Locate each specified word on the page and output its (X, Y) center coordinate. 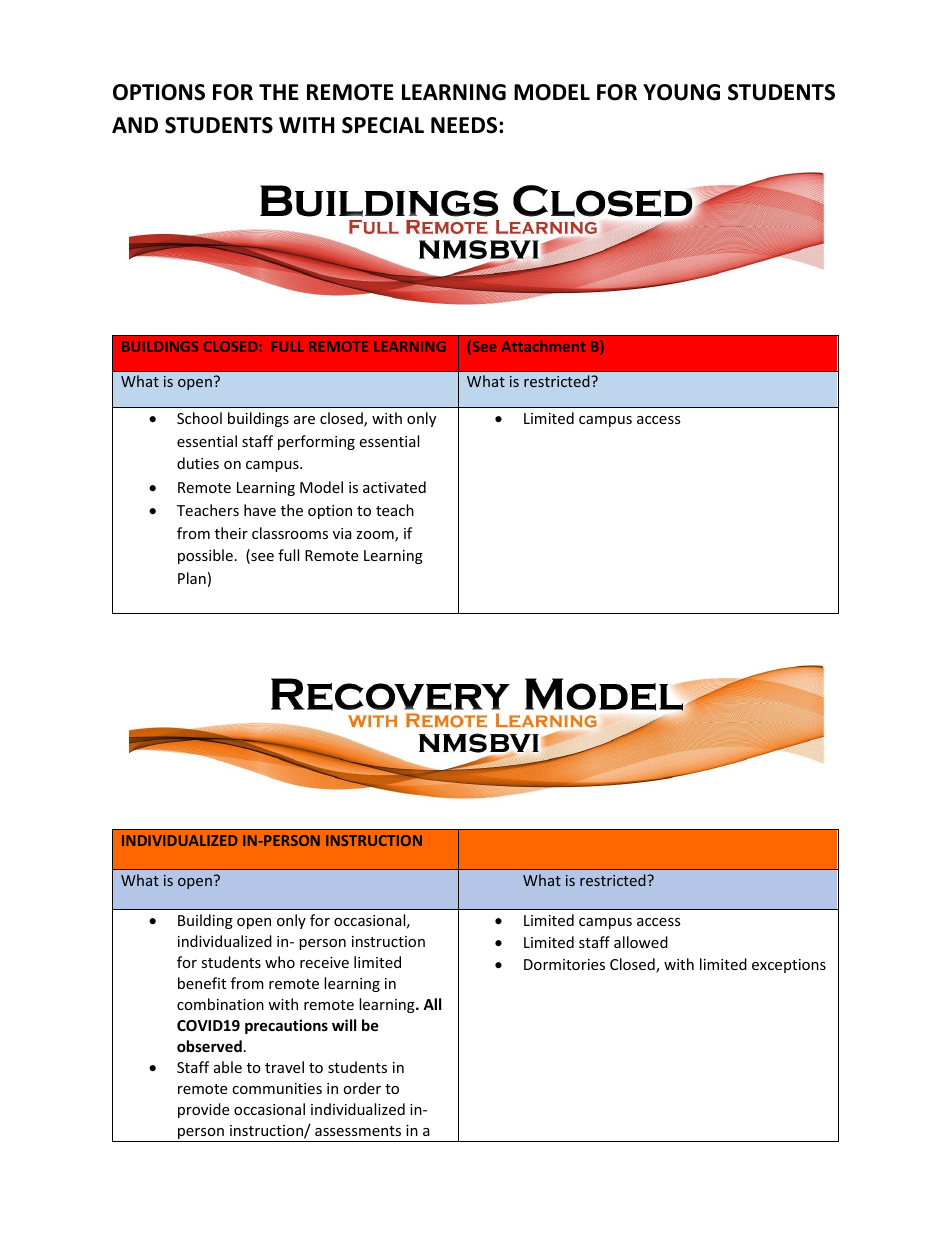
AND (135, 125)
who (280, 962)
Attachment (543, 346)
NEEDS (465, 125)
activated (394, 487)
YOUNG (681, 92)
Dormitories (564, 964)
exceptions (789, 966)
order (362, 1088)
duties (198, 463)
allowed (641, 942)
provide (203, 1110)
